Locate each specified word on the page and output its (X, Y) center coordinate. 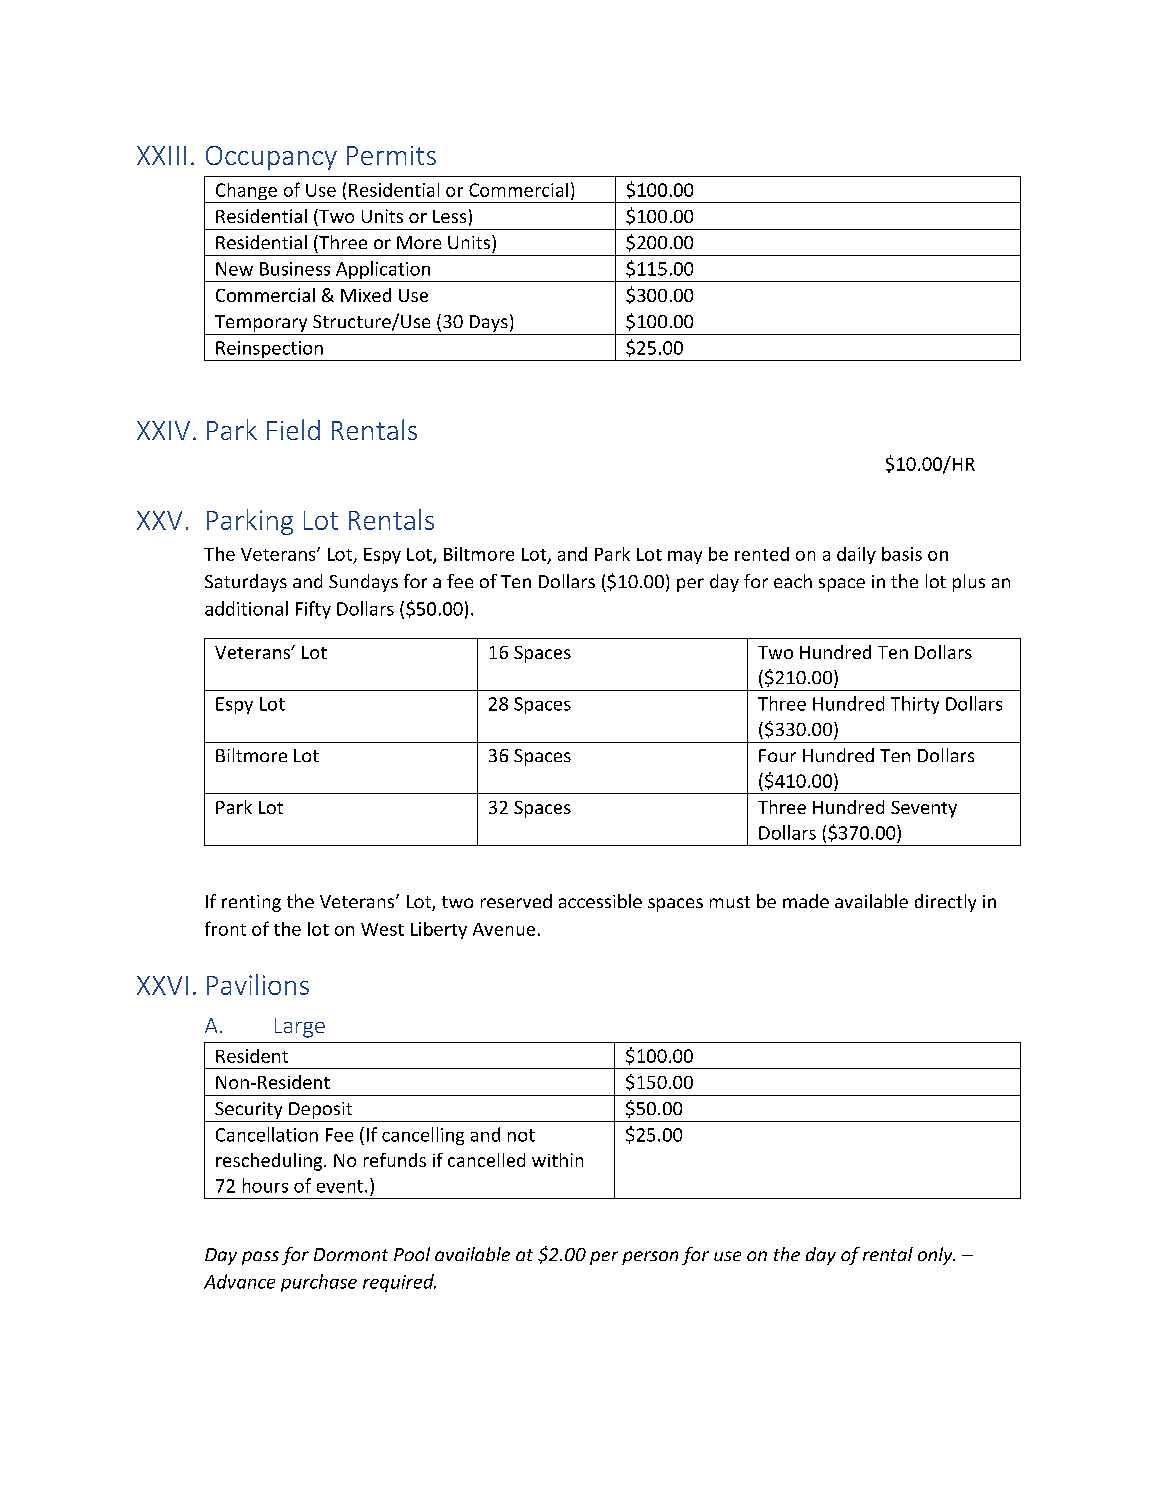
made (806, 901)
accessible (600, 901)
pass (260, 1258)
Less (449, 216)
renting (251, 903)
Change (246, 193)
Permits (391, 155)
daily (856, 555)
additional (246, 608)
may (685, 557)
